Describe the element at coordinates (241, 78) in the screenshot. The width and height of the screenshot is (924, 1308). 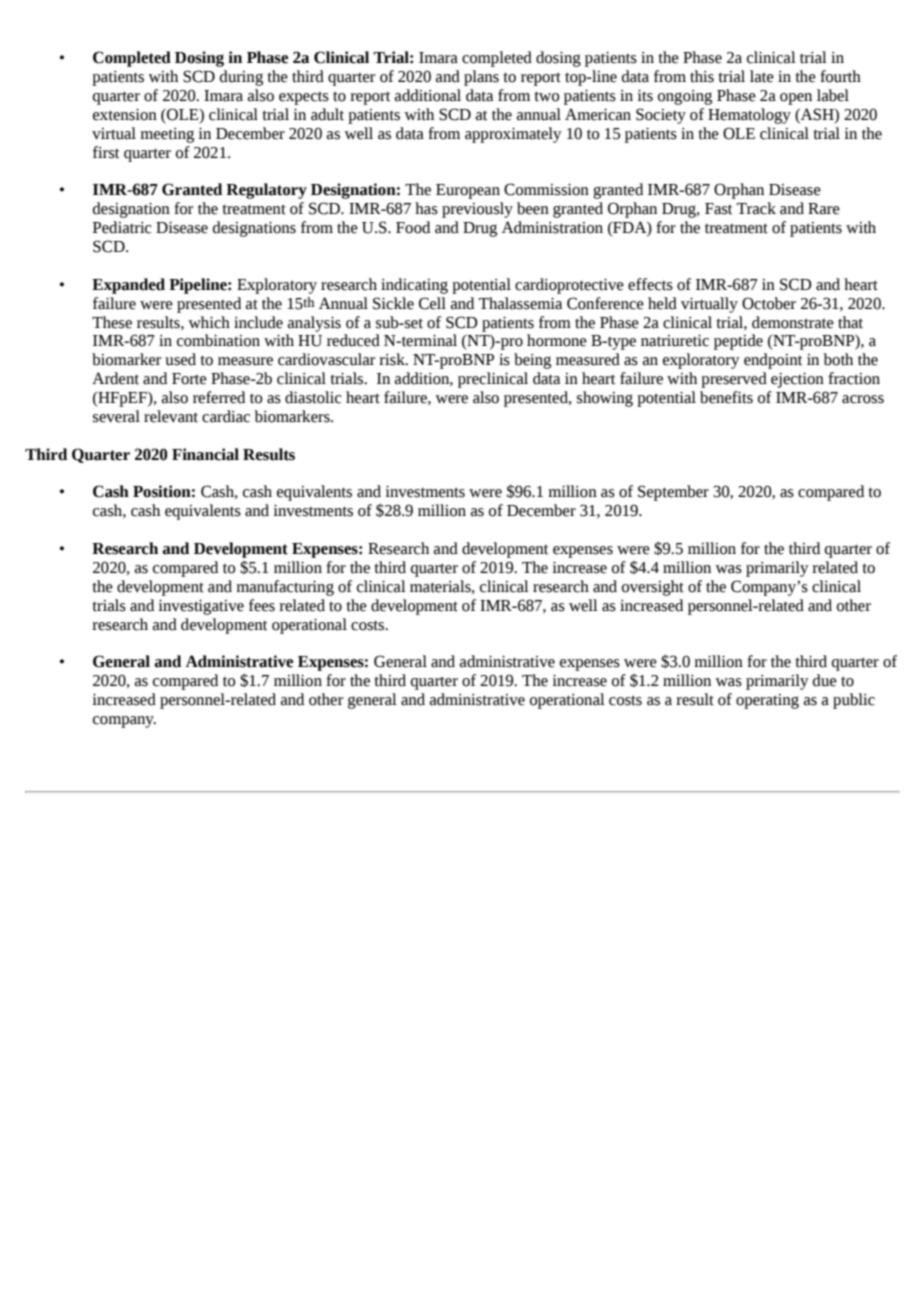
I see `during` at that location.
